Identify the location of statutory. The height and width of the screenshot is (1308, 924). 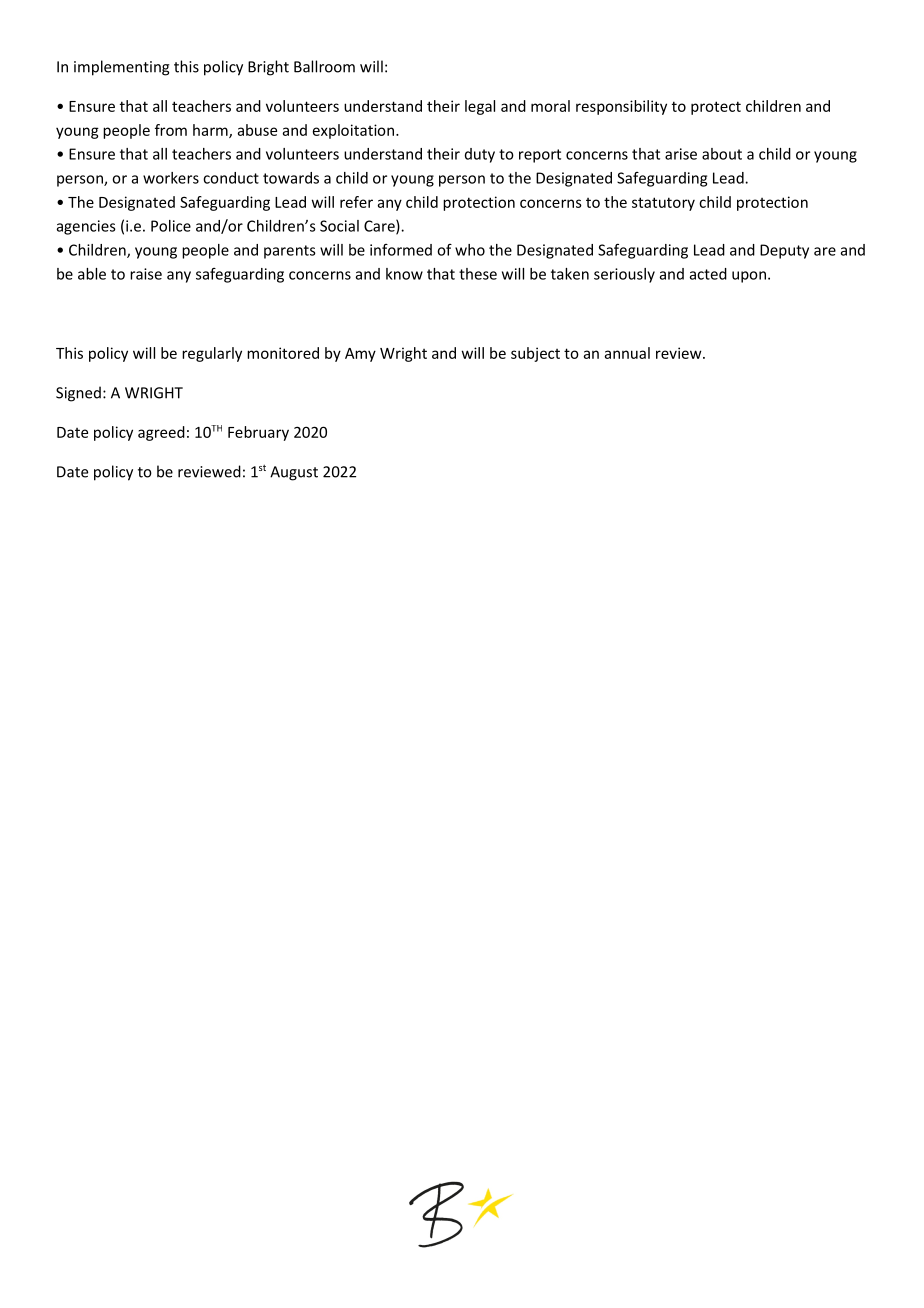
(663, 204).
